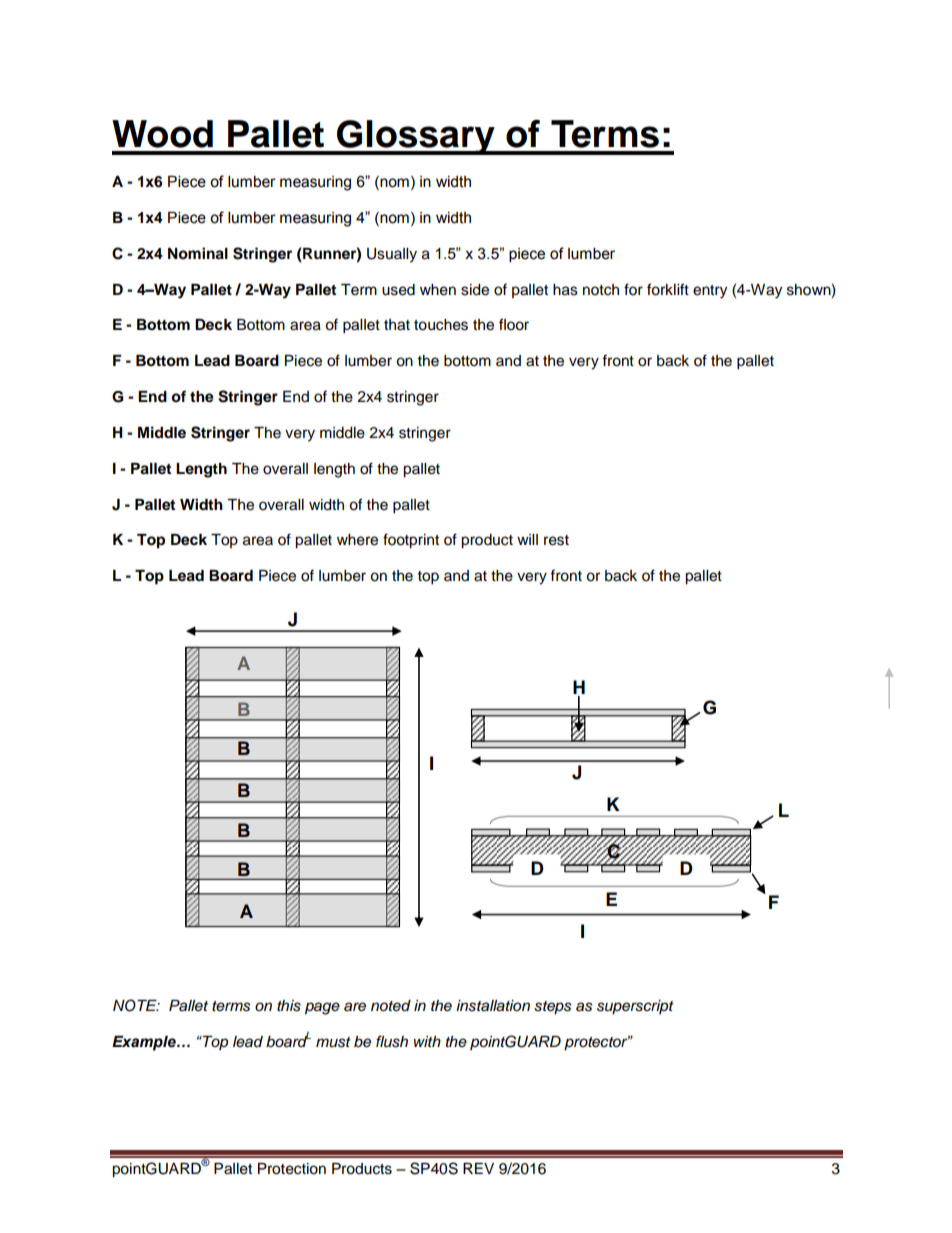 The image size is (952, 1233). What do you see at coordinates (162, 134) in the screenshot?
I see `Wood` at bounding box center [162, 134].
